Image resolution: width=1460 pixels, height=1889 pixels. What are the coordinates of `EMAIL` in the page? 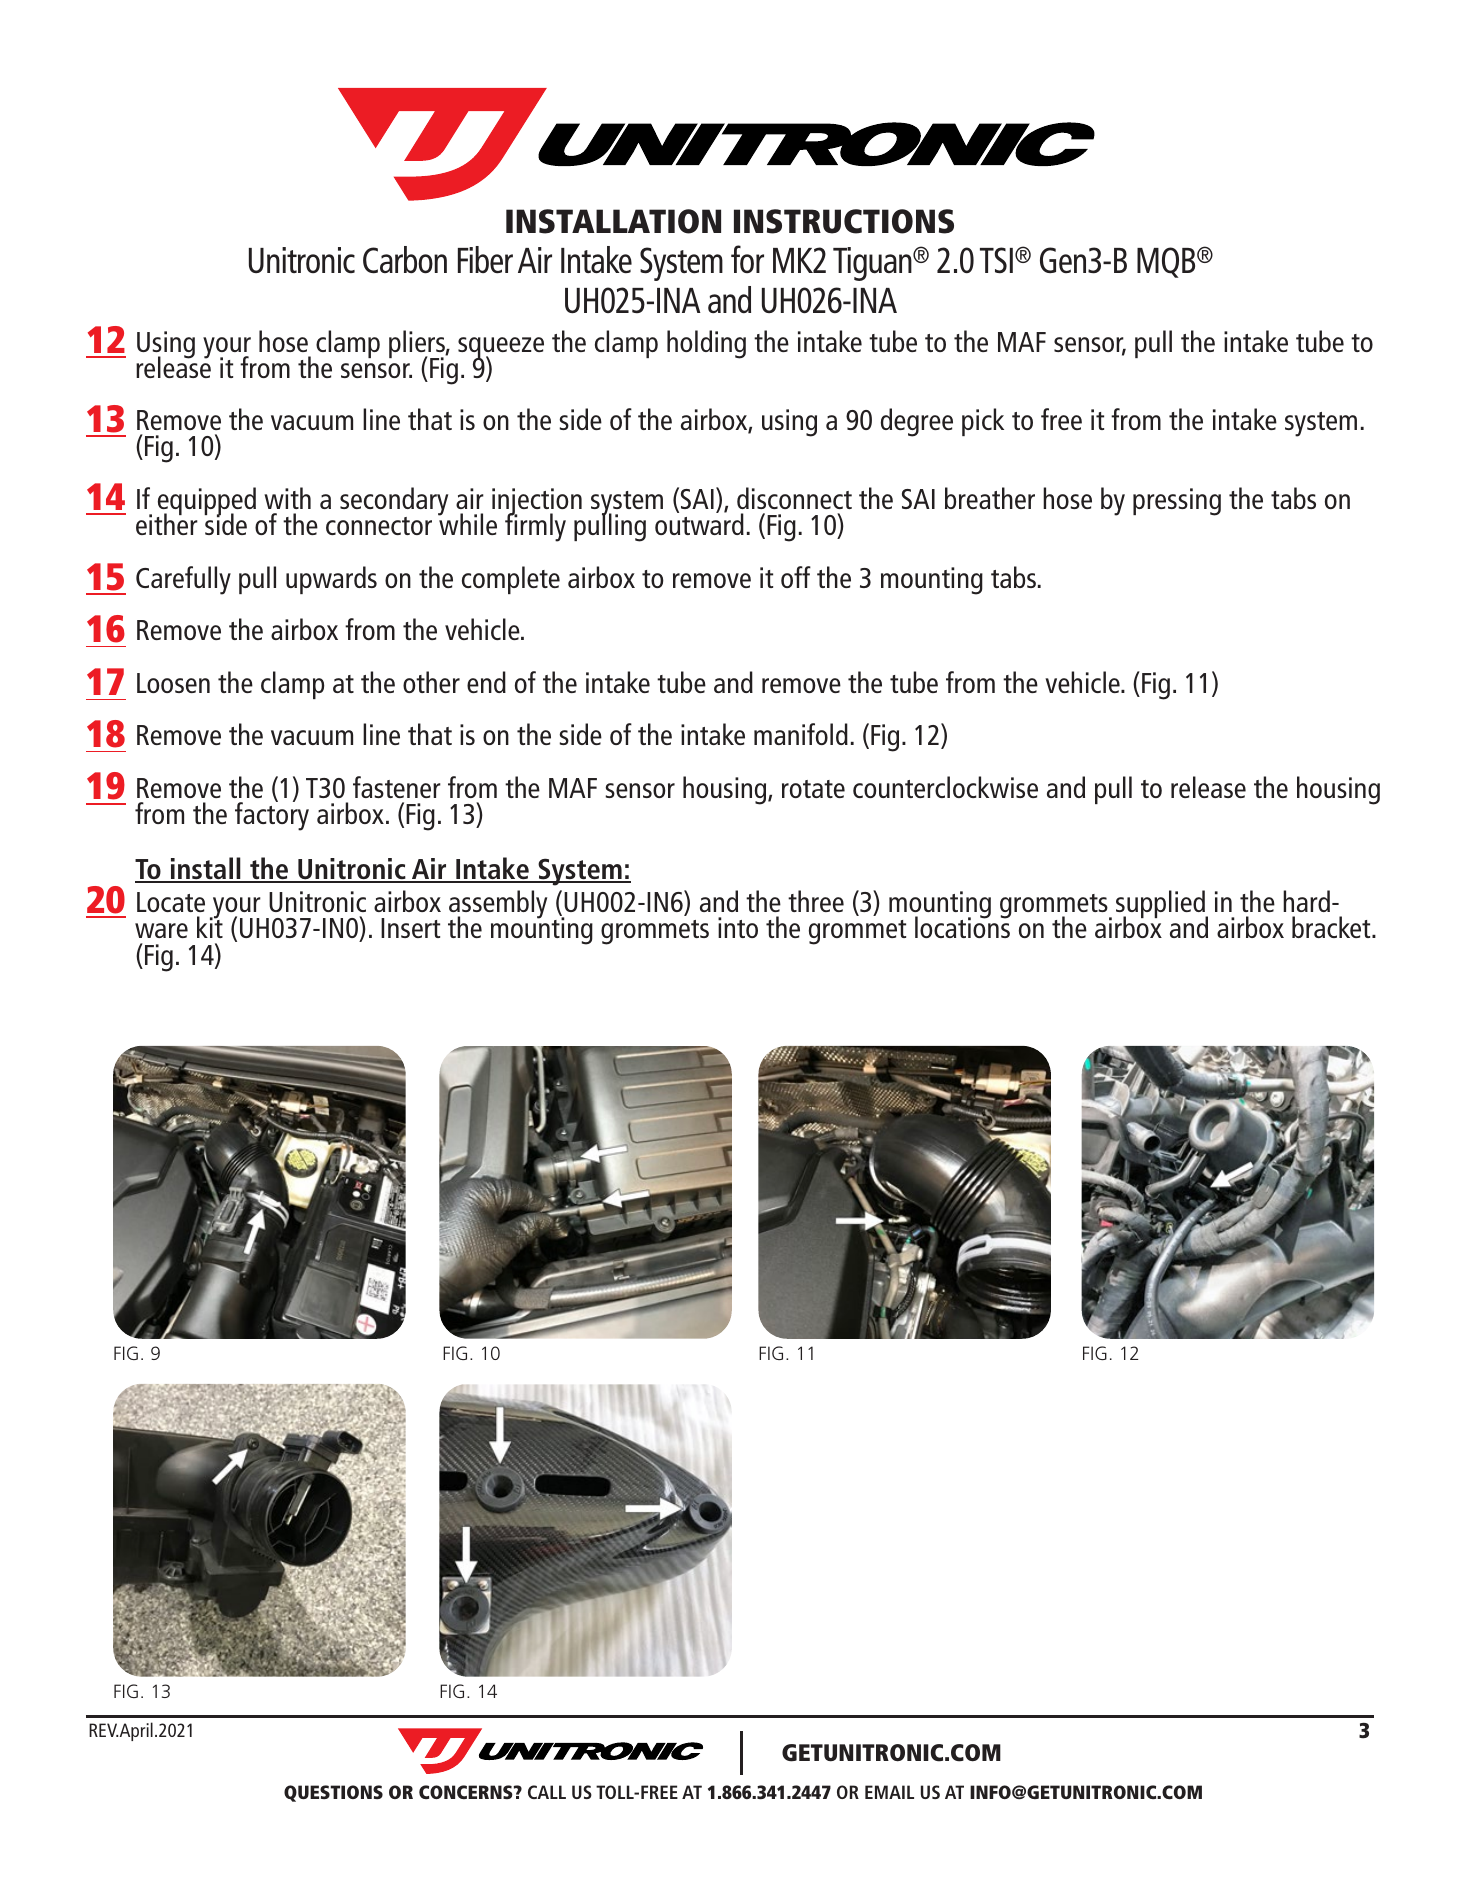 It's located at (889, 1792).
